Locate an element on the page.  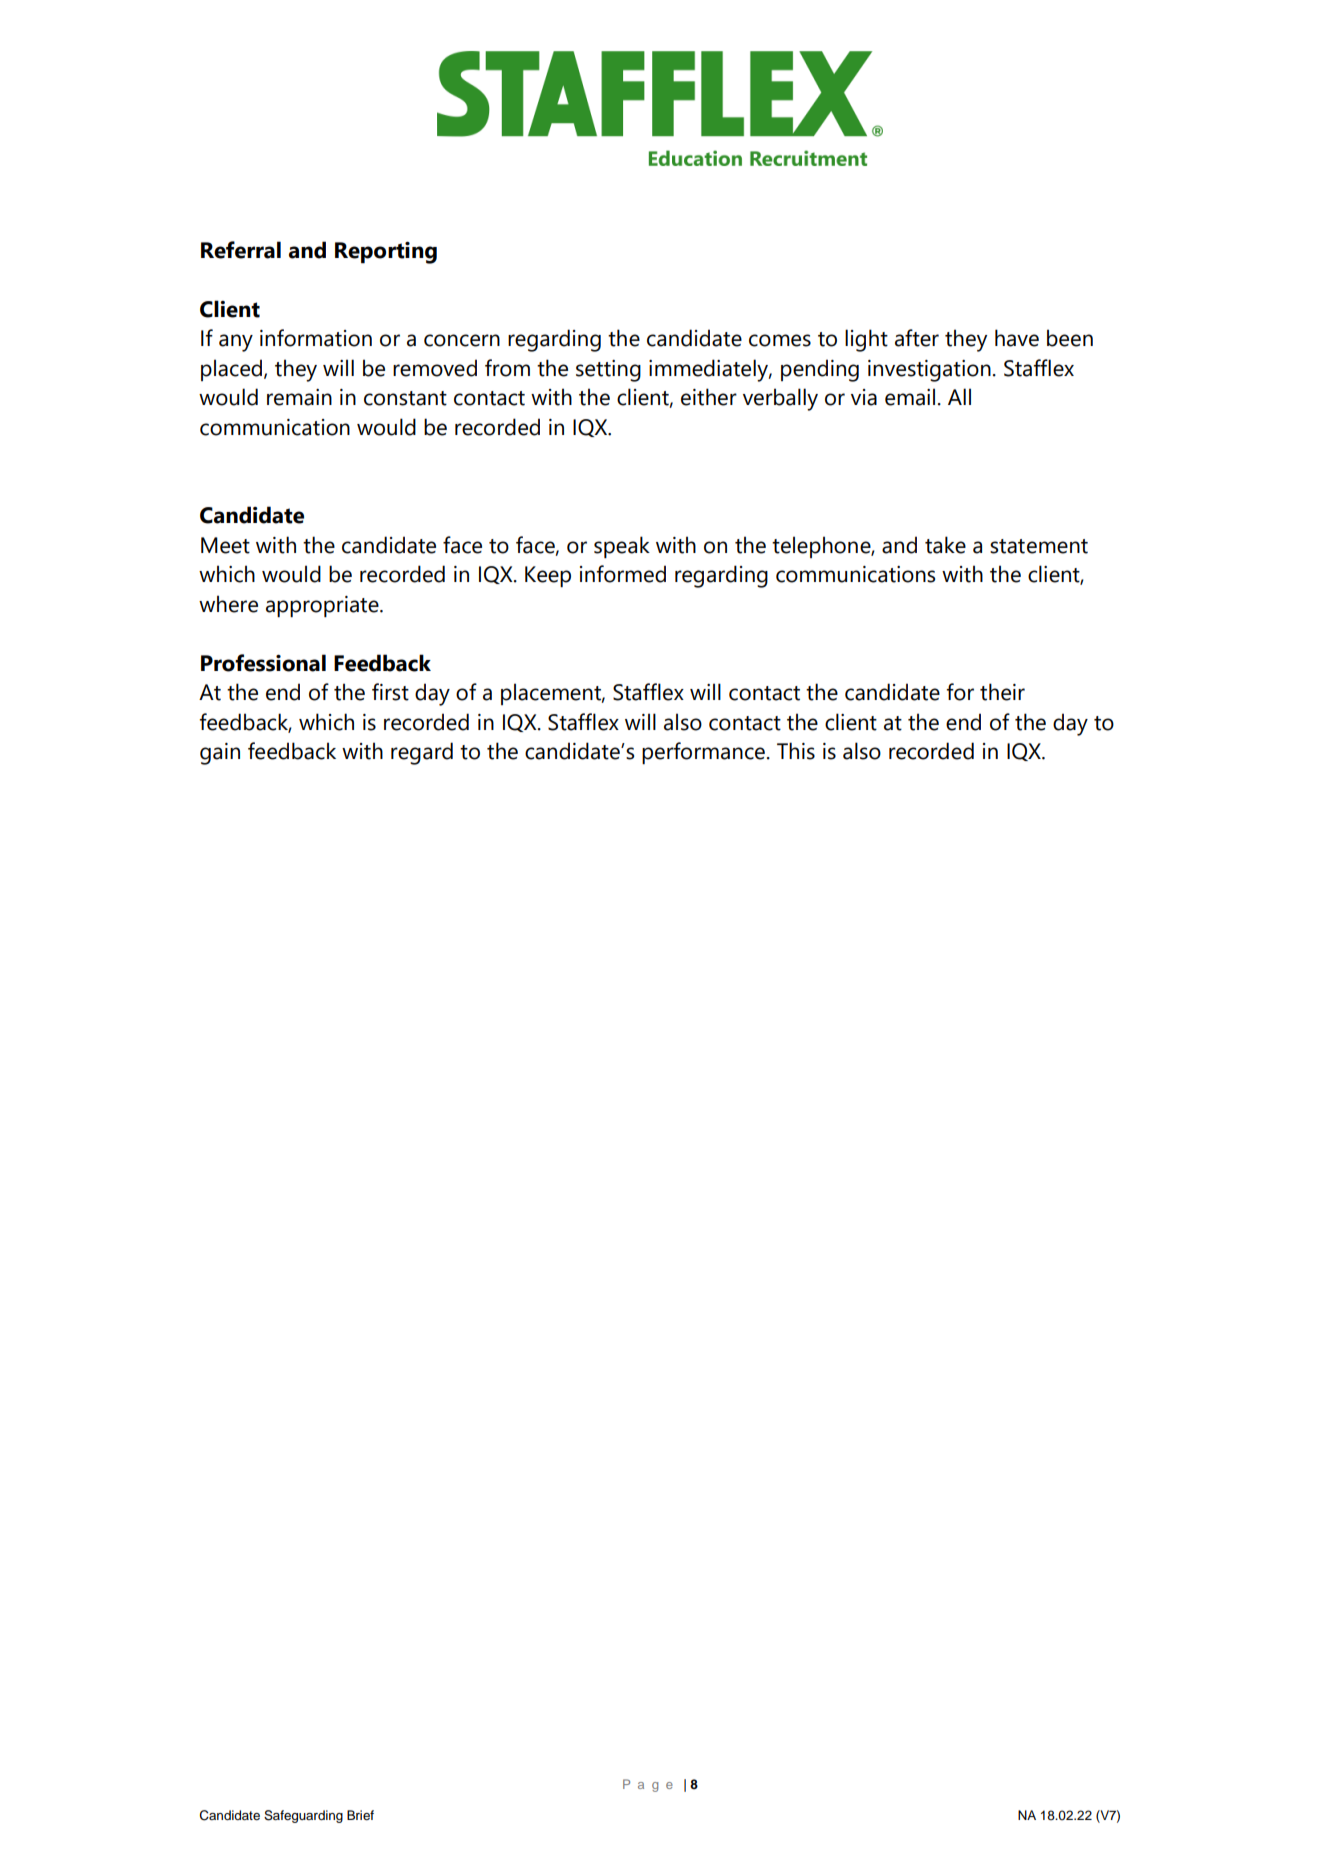
first is located at coordinates (390, 692).
